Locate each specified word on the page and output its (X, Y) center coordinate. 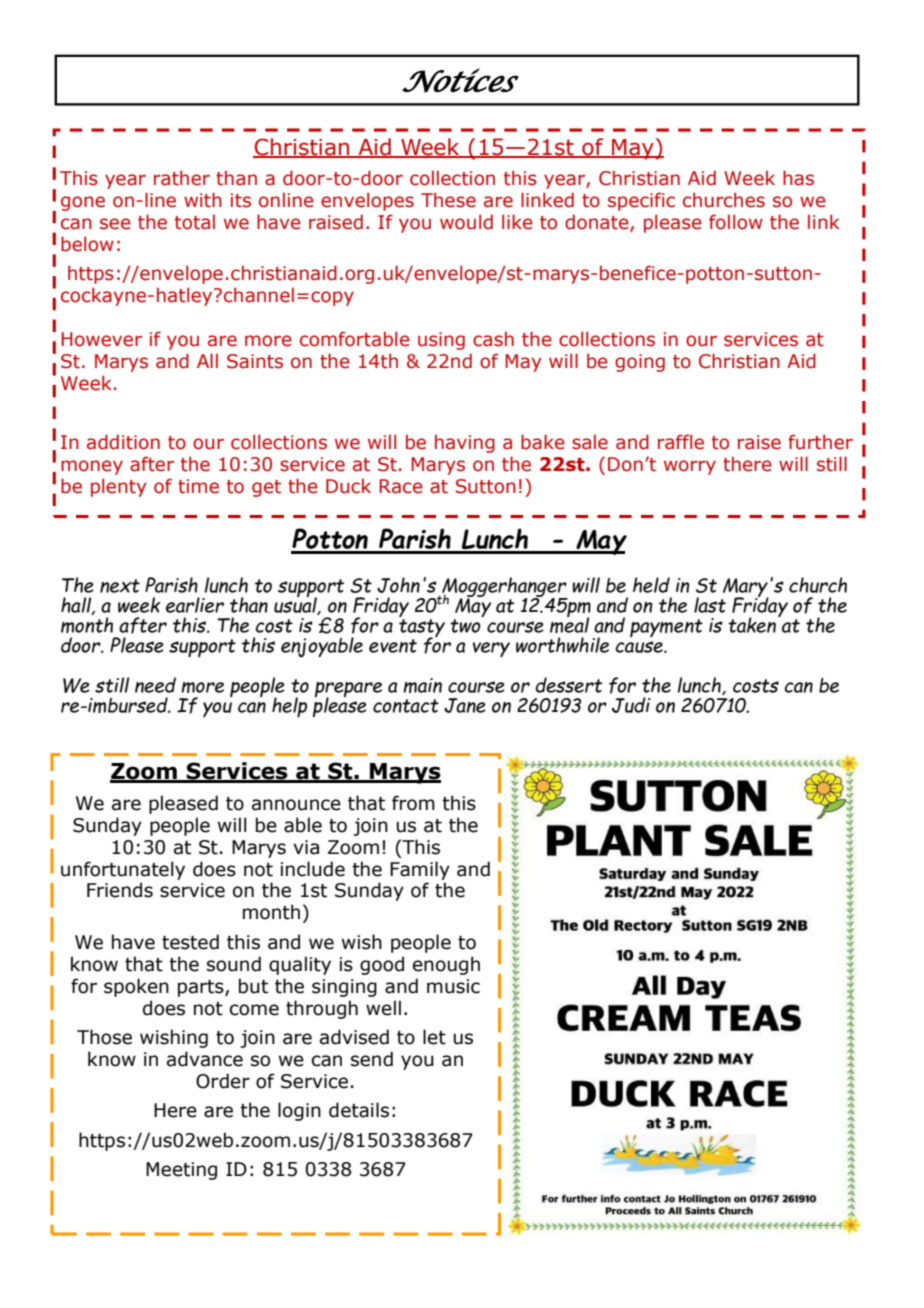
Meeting (181, 1171)
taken (752, 625)
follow (736, 222)
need (155, 685)
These (448, 200)
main (422, 685)
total (195, 222)
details (359, 1110)
